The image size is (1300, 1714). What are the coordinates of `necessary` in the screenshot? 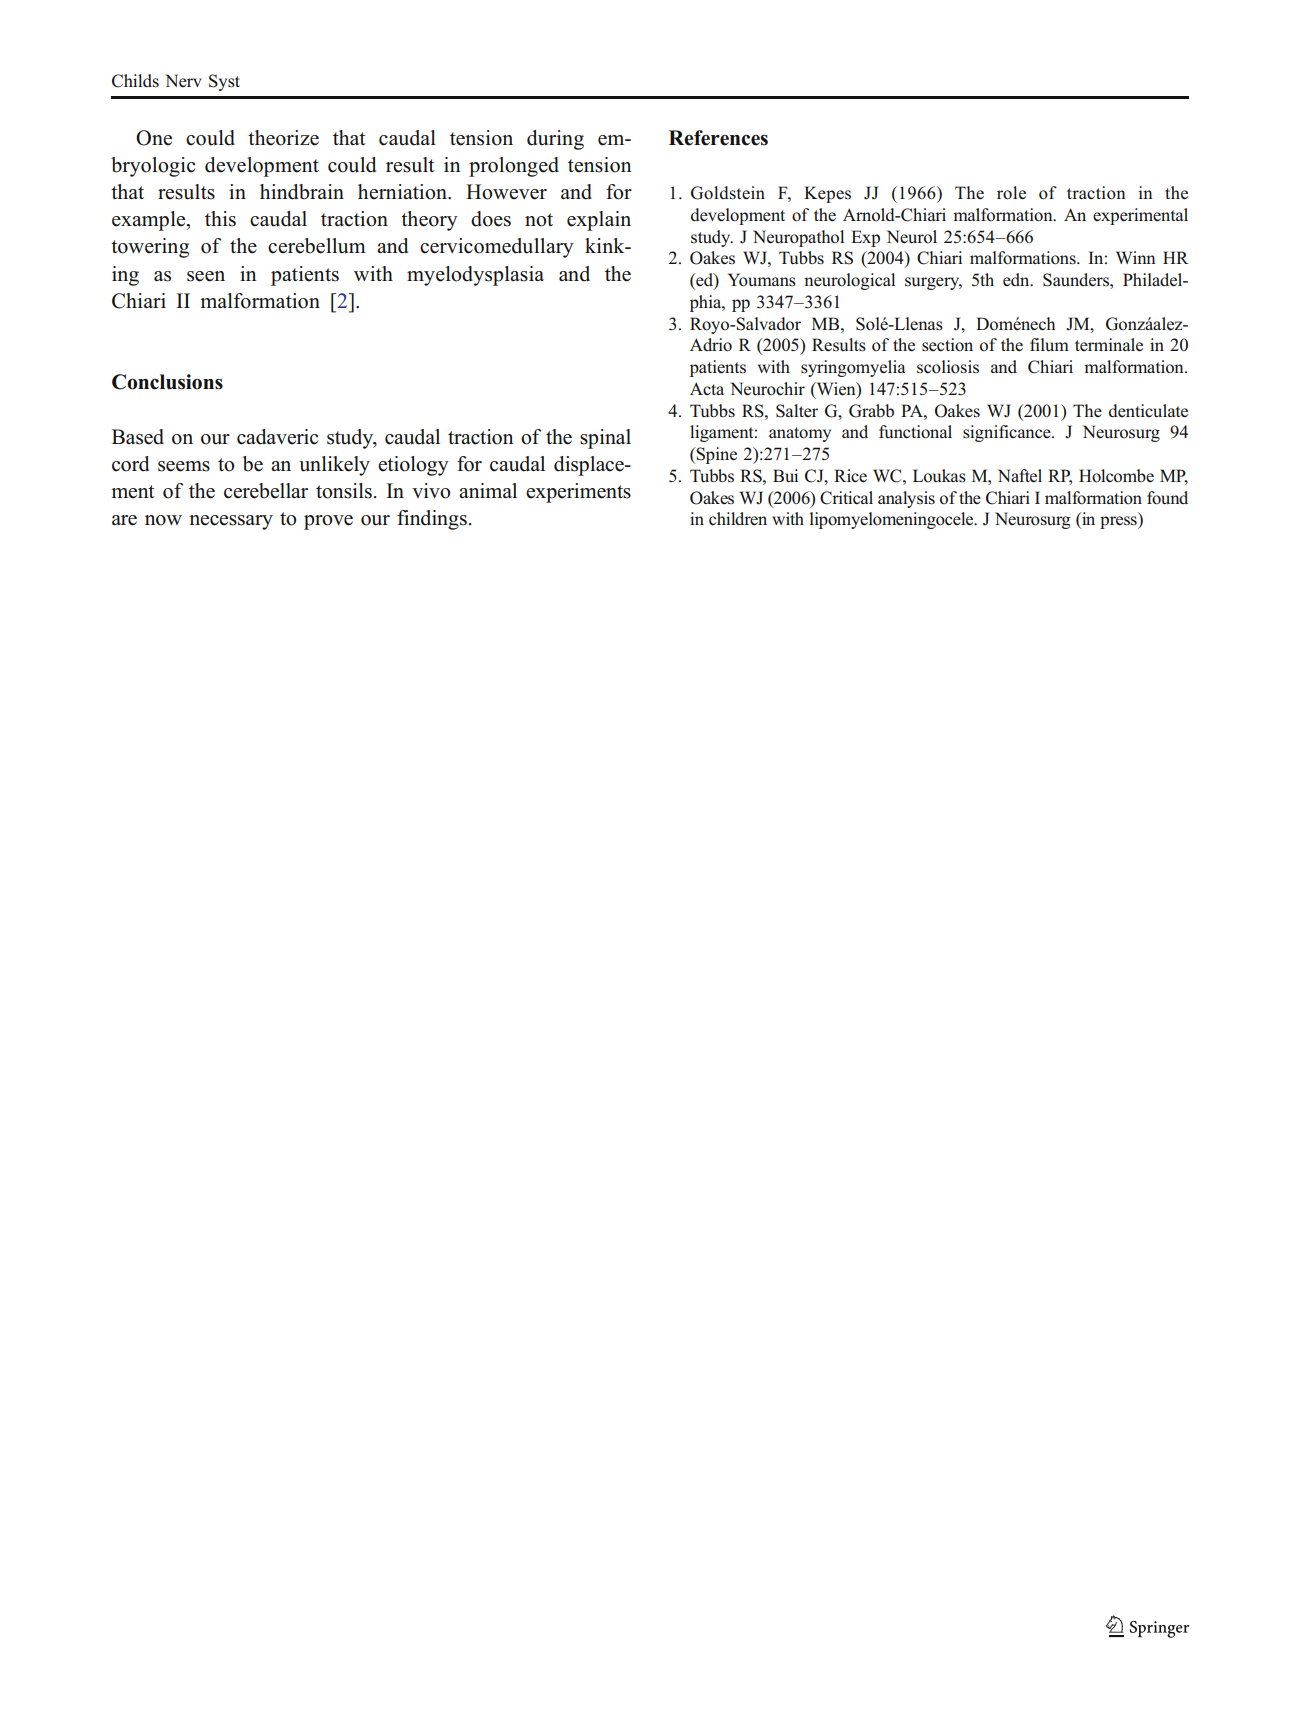 It's located at (231, 522).
